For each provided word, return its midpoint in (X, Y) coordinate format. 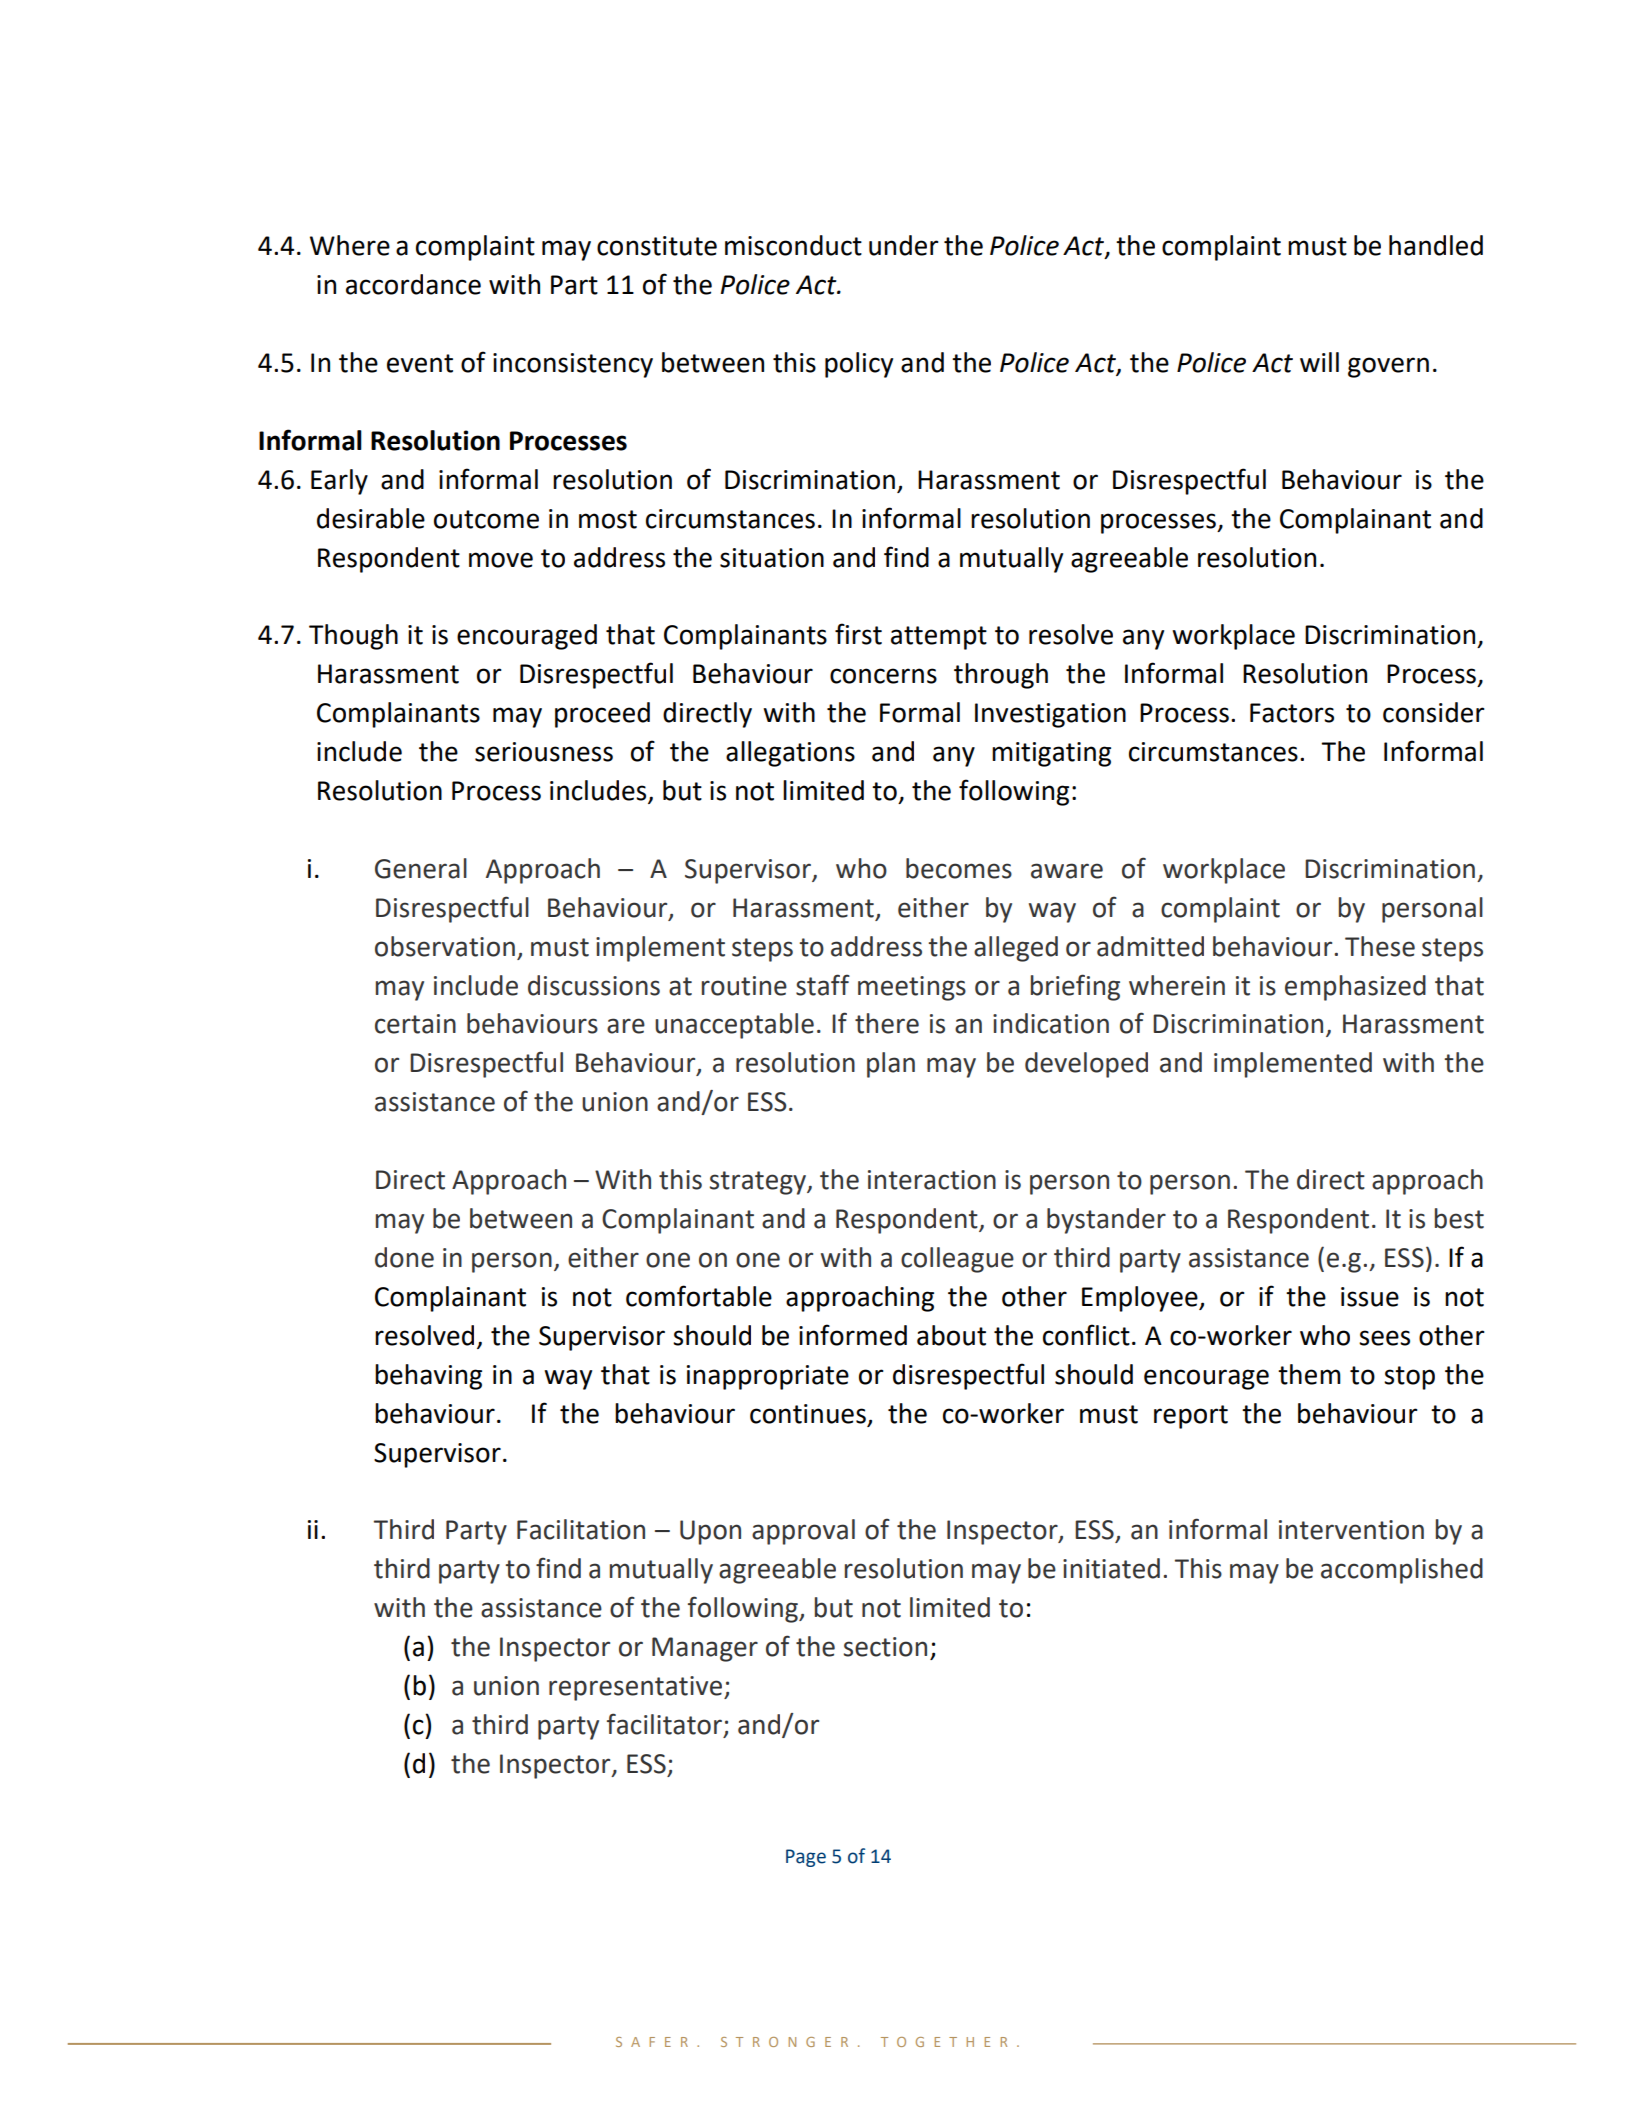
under (904, 245)
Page (806, 1858)
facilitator (664, 1724)
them (1309, 1374)
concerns (883, 676)
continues (808, 1414)
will (1319, 362)
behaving (428, 1377)
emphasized (1355, 988)
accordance (413, 284)
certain (415, 1024)
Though (353, 637)
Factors (1292, 713)
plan (891, 1065)
